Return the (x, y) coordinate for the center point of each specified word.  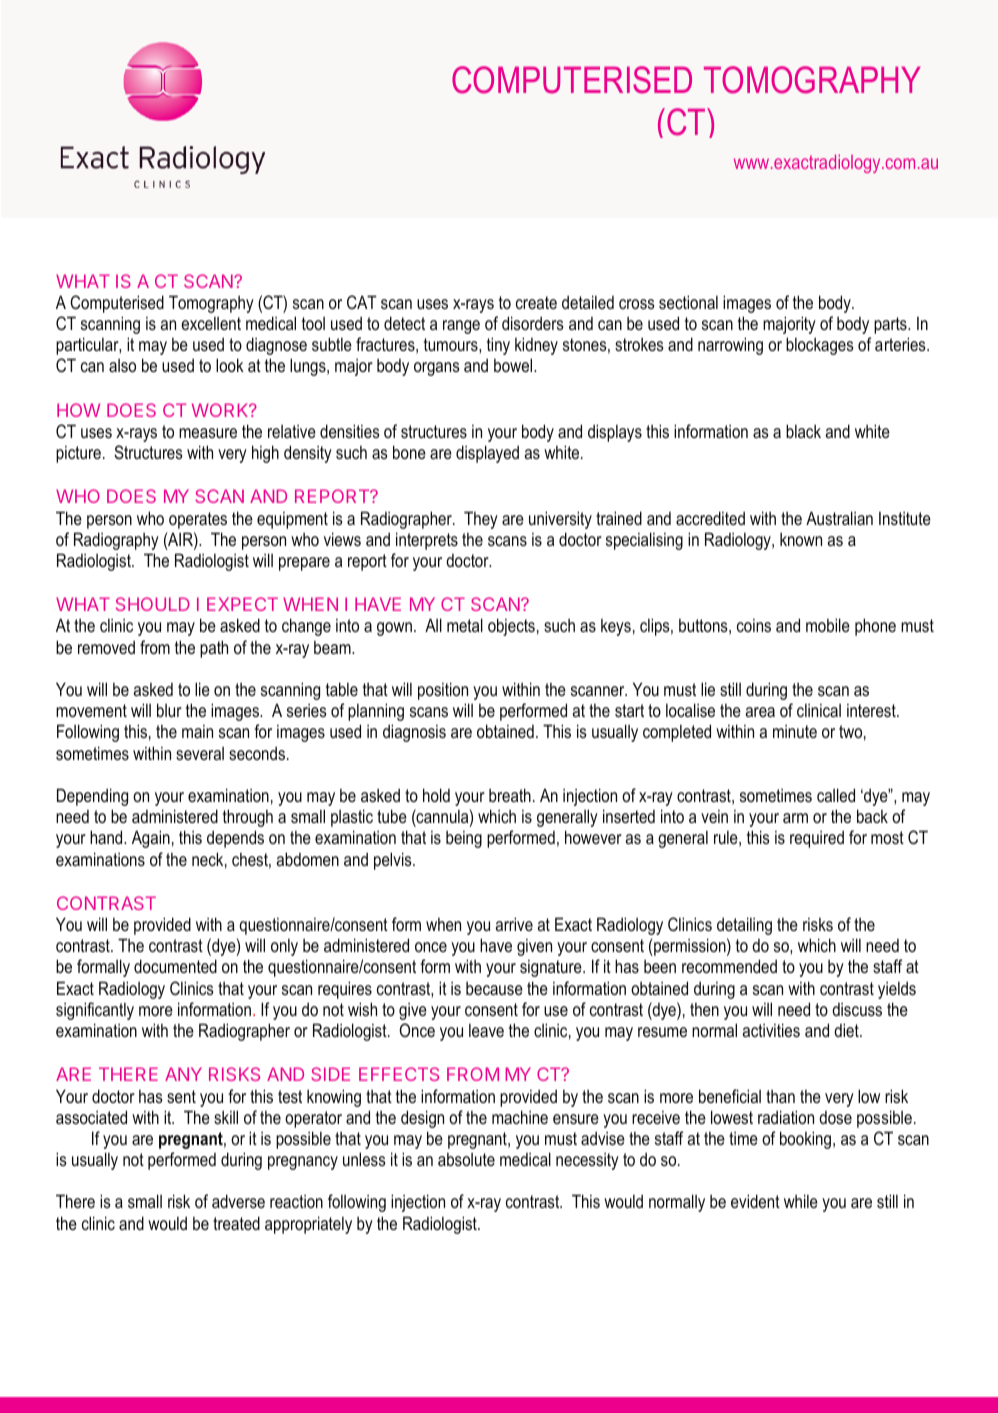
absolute (466, 1159)
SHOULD (153, 604)
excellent (211, 323)
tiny (498, 346)
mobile (828, 625)
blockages (819, 346)
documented (175, 966)
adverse (238, 1201)
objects (511, 627)
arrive (514, 924)
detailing (744, 926)
